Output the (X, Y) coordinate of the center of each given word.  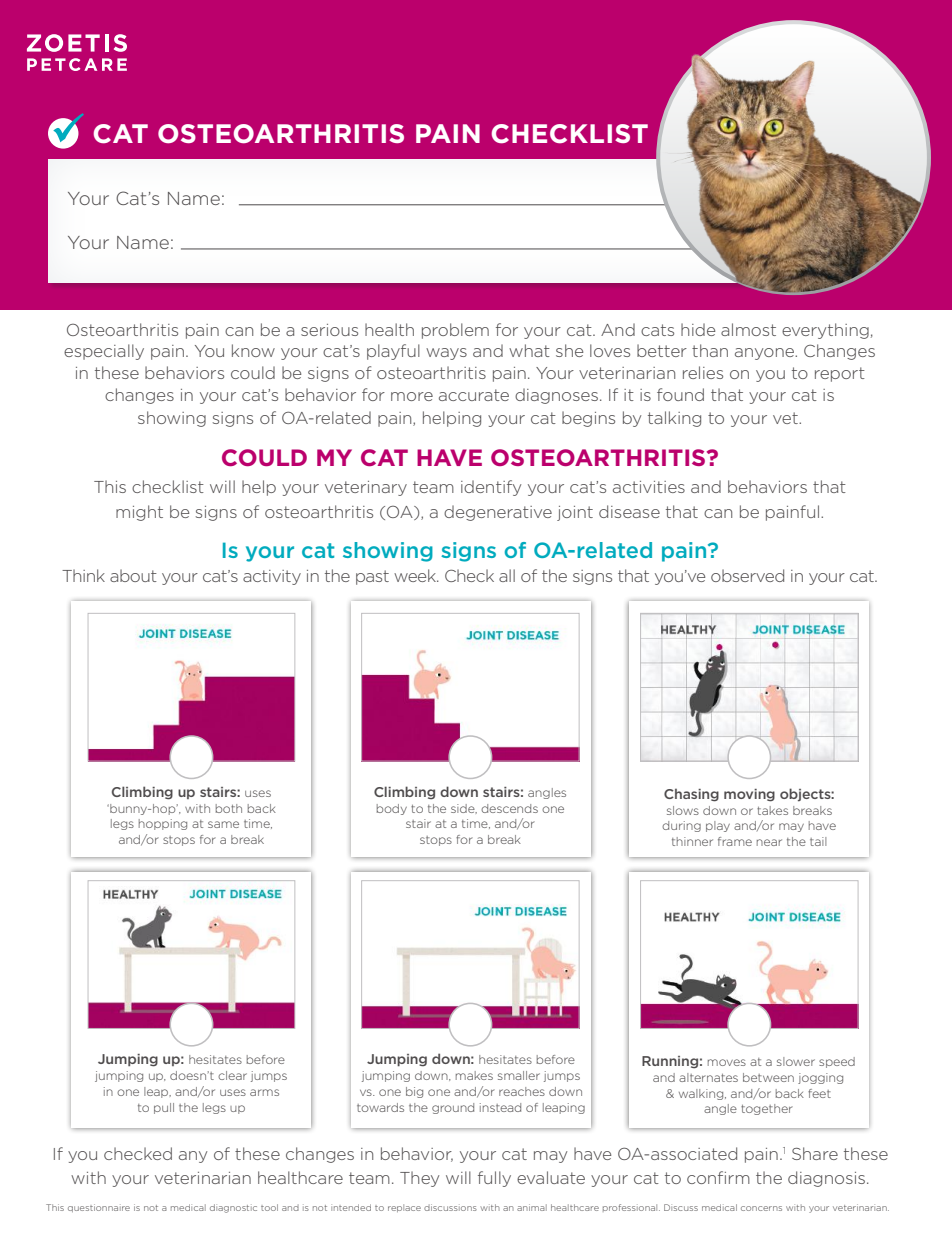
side (464, 809)
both (229, 808)
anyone (765, 354)
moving (749, 795)
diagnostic (233, 1208)
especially (104, 352)
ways (446, 354)
